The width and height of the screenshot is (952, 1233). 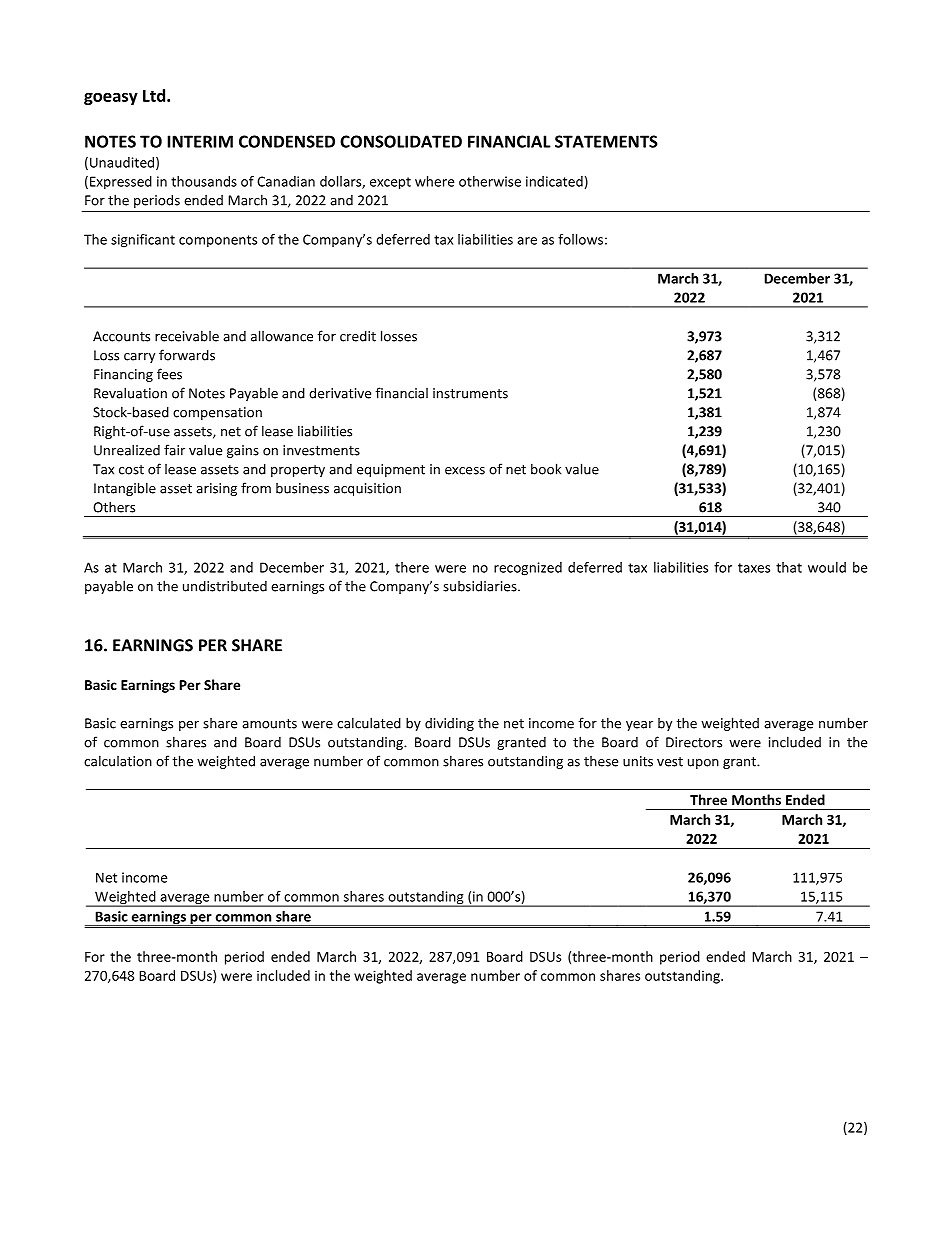 I want to click on receivable, so click(x=187, y=336).
